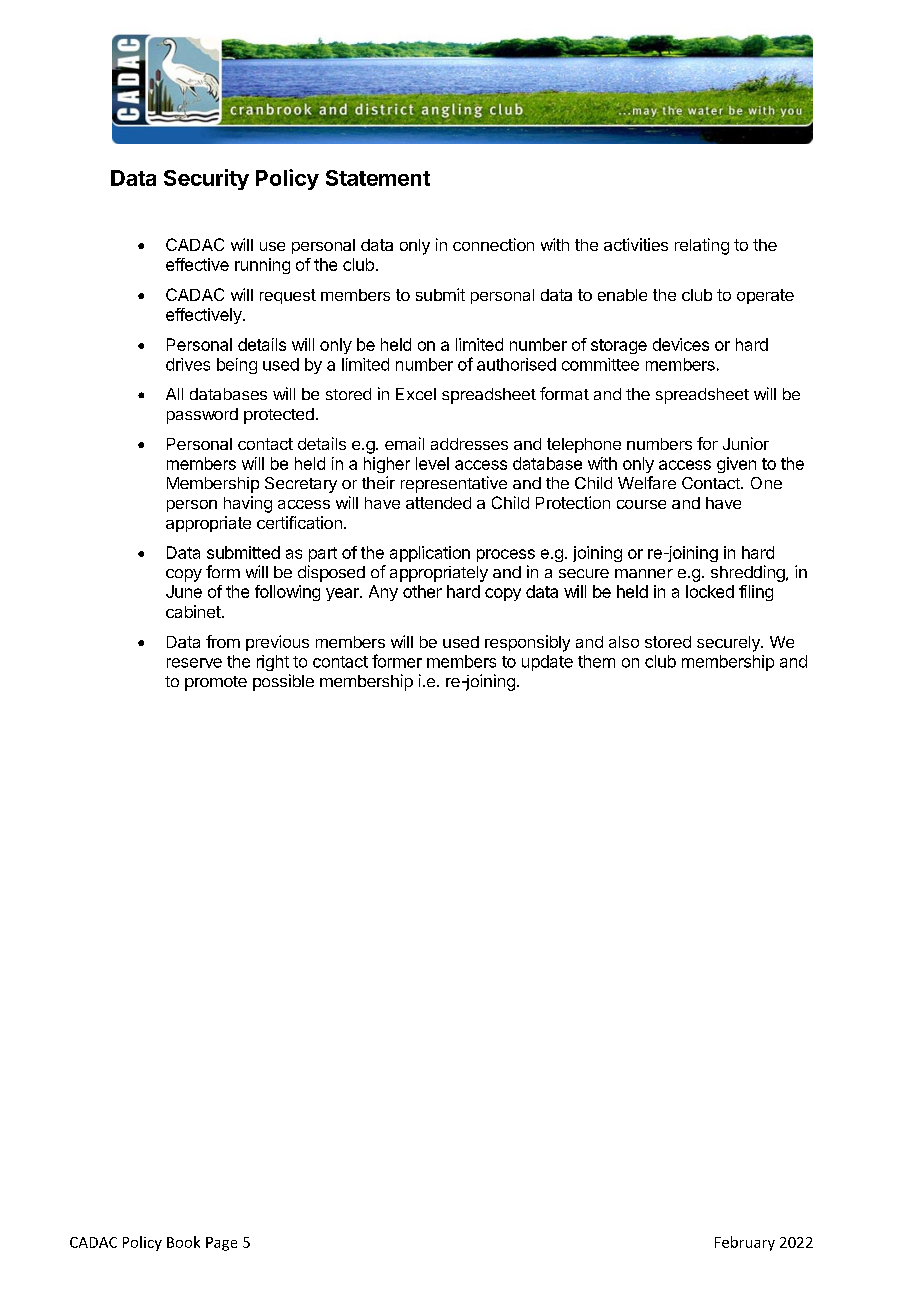 This screenshot has height=1307, width=924. What do you see at coordinates (183, 1242) in the screenshot?
I see `Book` at bounding box center [183, 1242].
